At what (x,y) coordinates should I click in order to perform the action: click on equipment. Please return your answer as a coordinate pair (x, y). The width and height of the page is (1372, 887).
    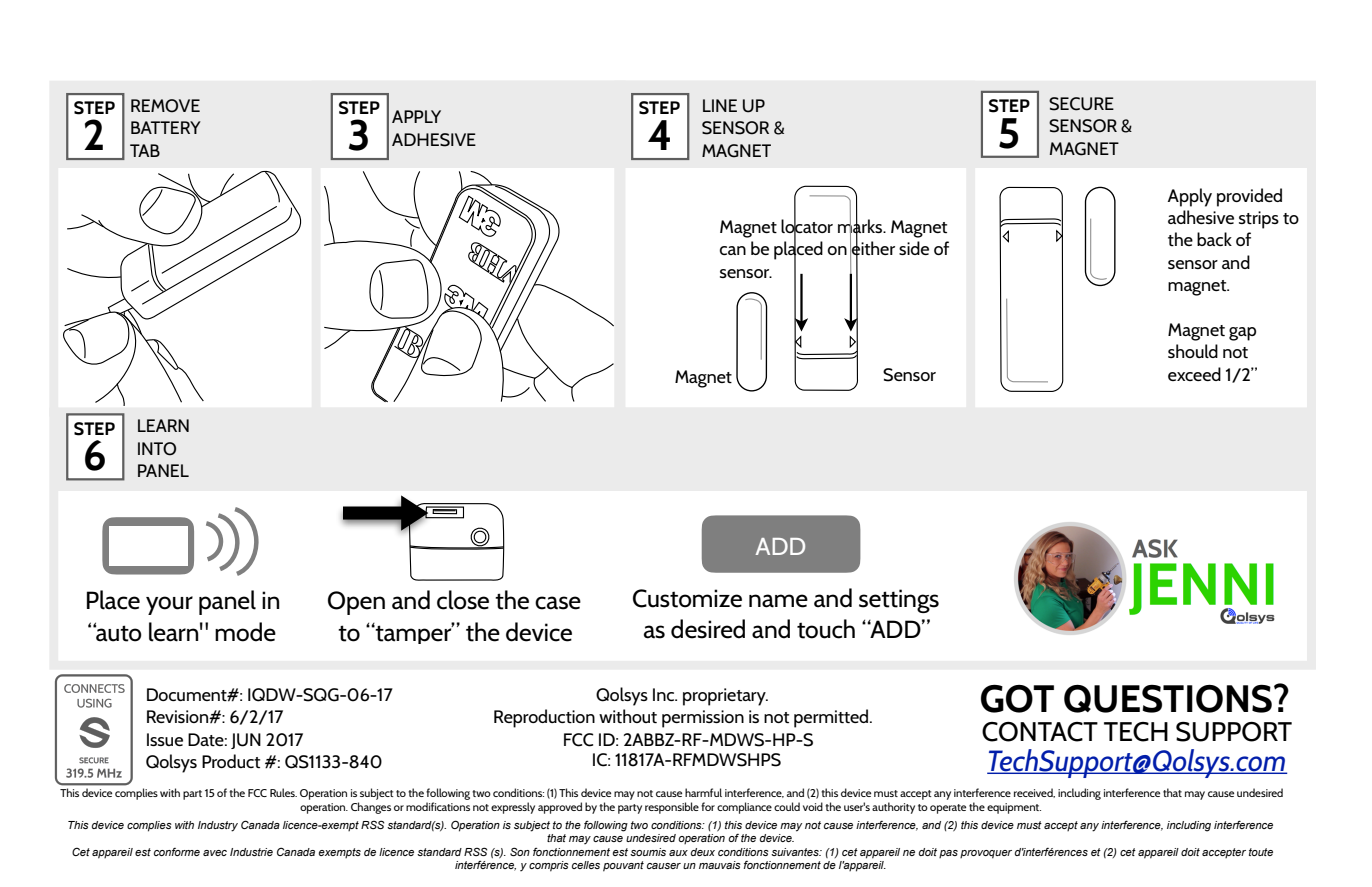
    Looking at the image, I should click on (1014, 808).
